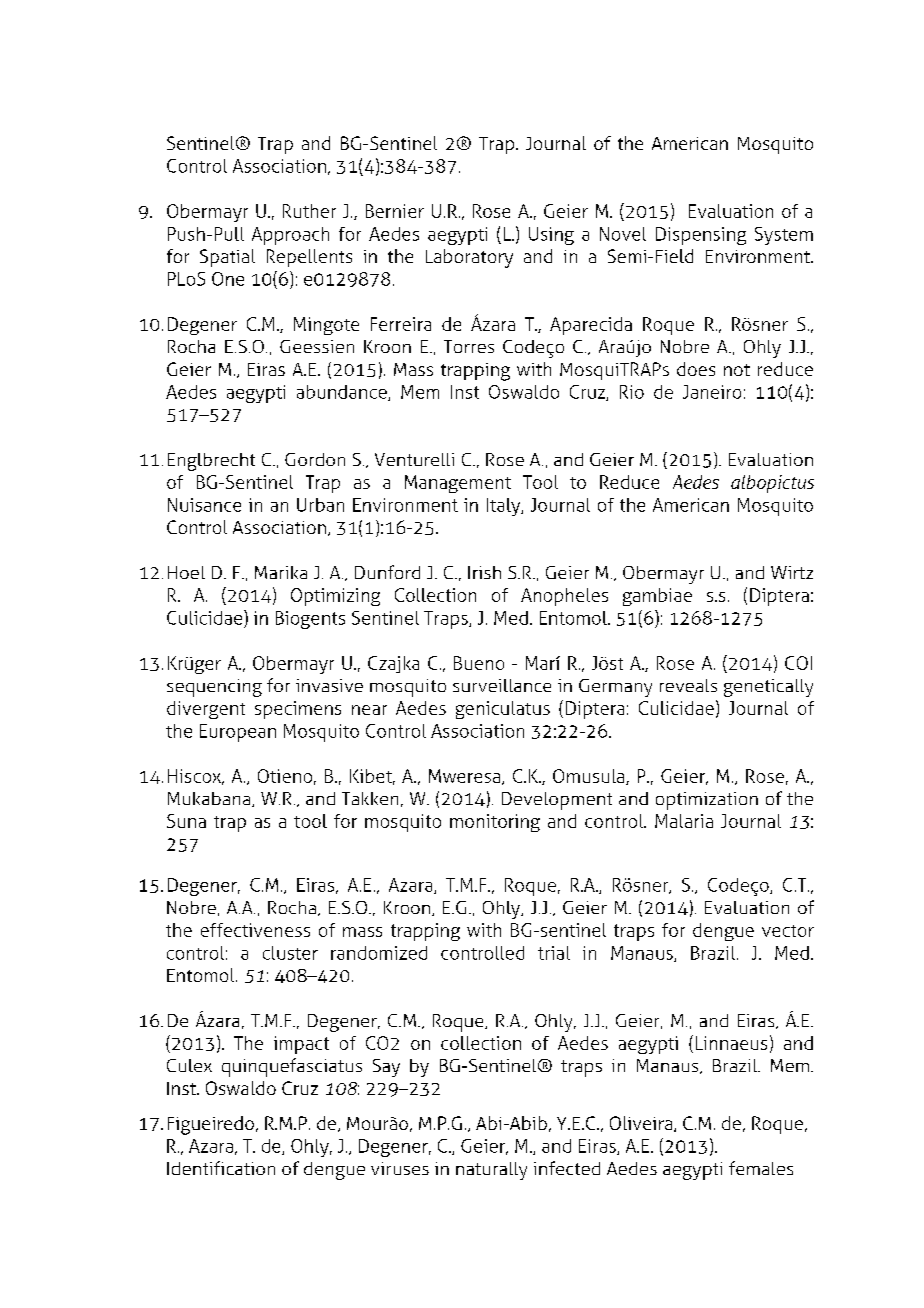  Describe the element at coordinates (238, 733) in the screenshot. I see `European` at that location.
